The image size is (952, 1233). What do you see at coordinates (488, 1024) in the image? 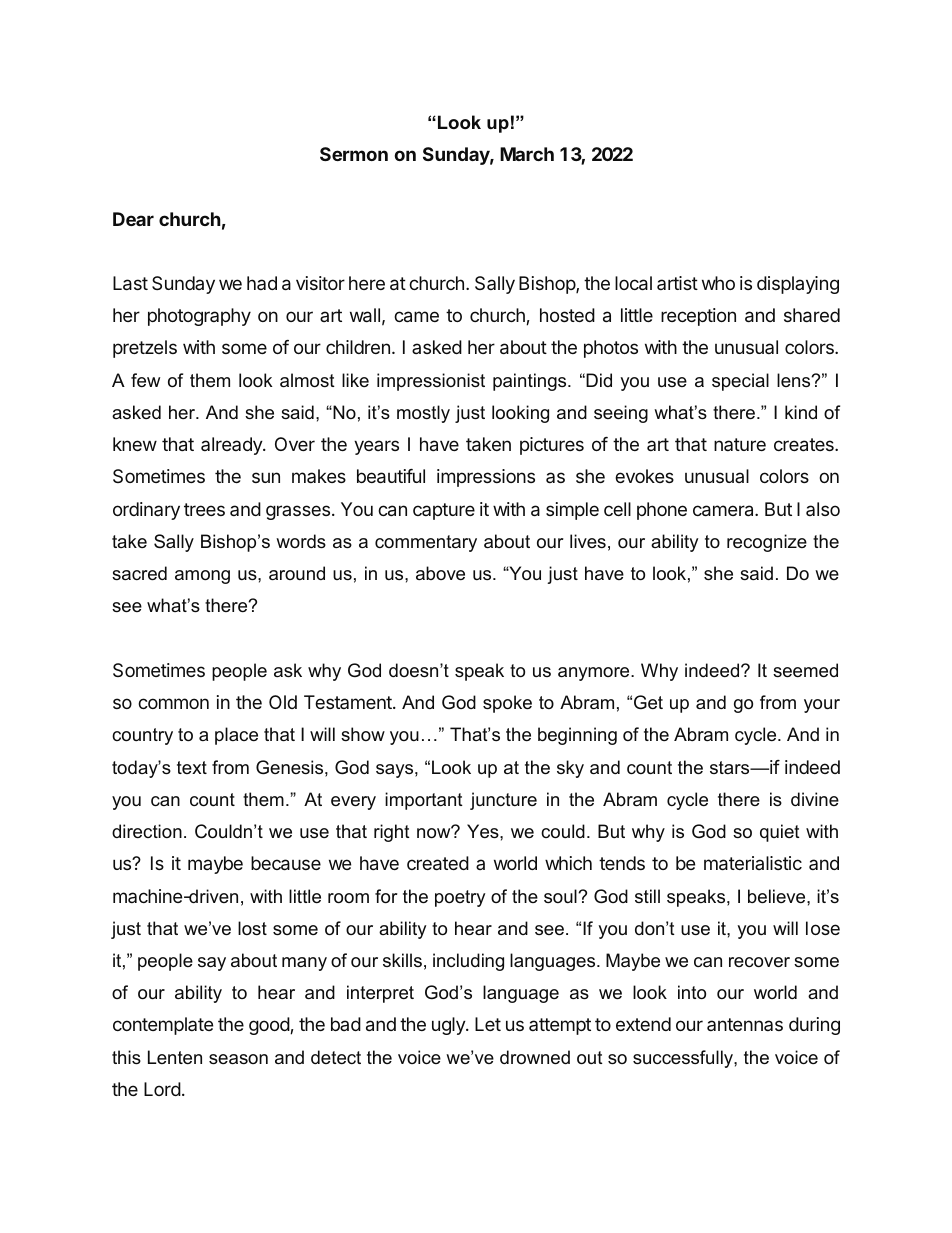
I see `Let` at bounding box center [488, 1024].
